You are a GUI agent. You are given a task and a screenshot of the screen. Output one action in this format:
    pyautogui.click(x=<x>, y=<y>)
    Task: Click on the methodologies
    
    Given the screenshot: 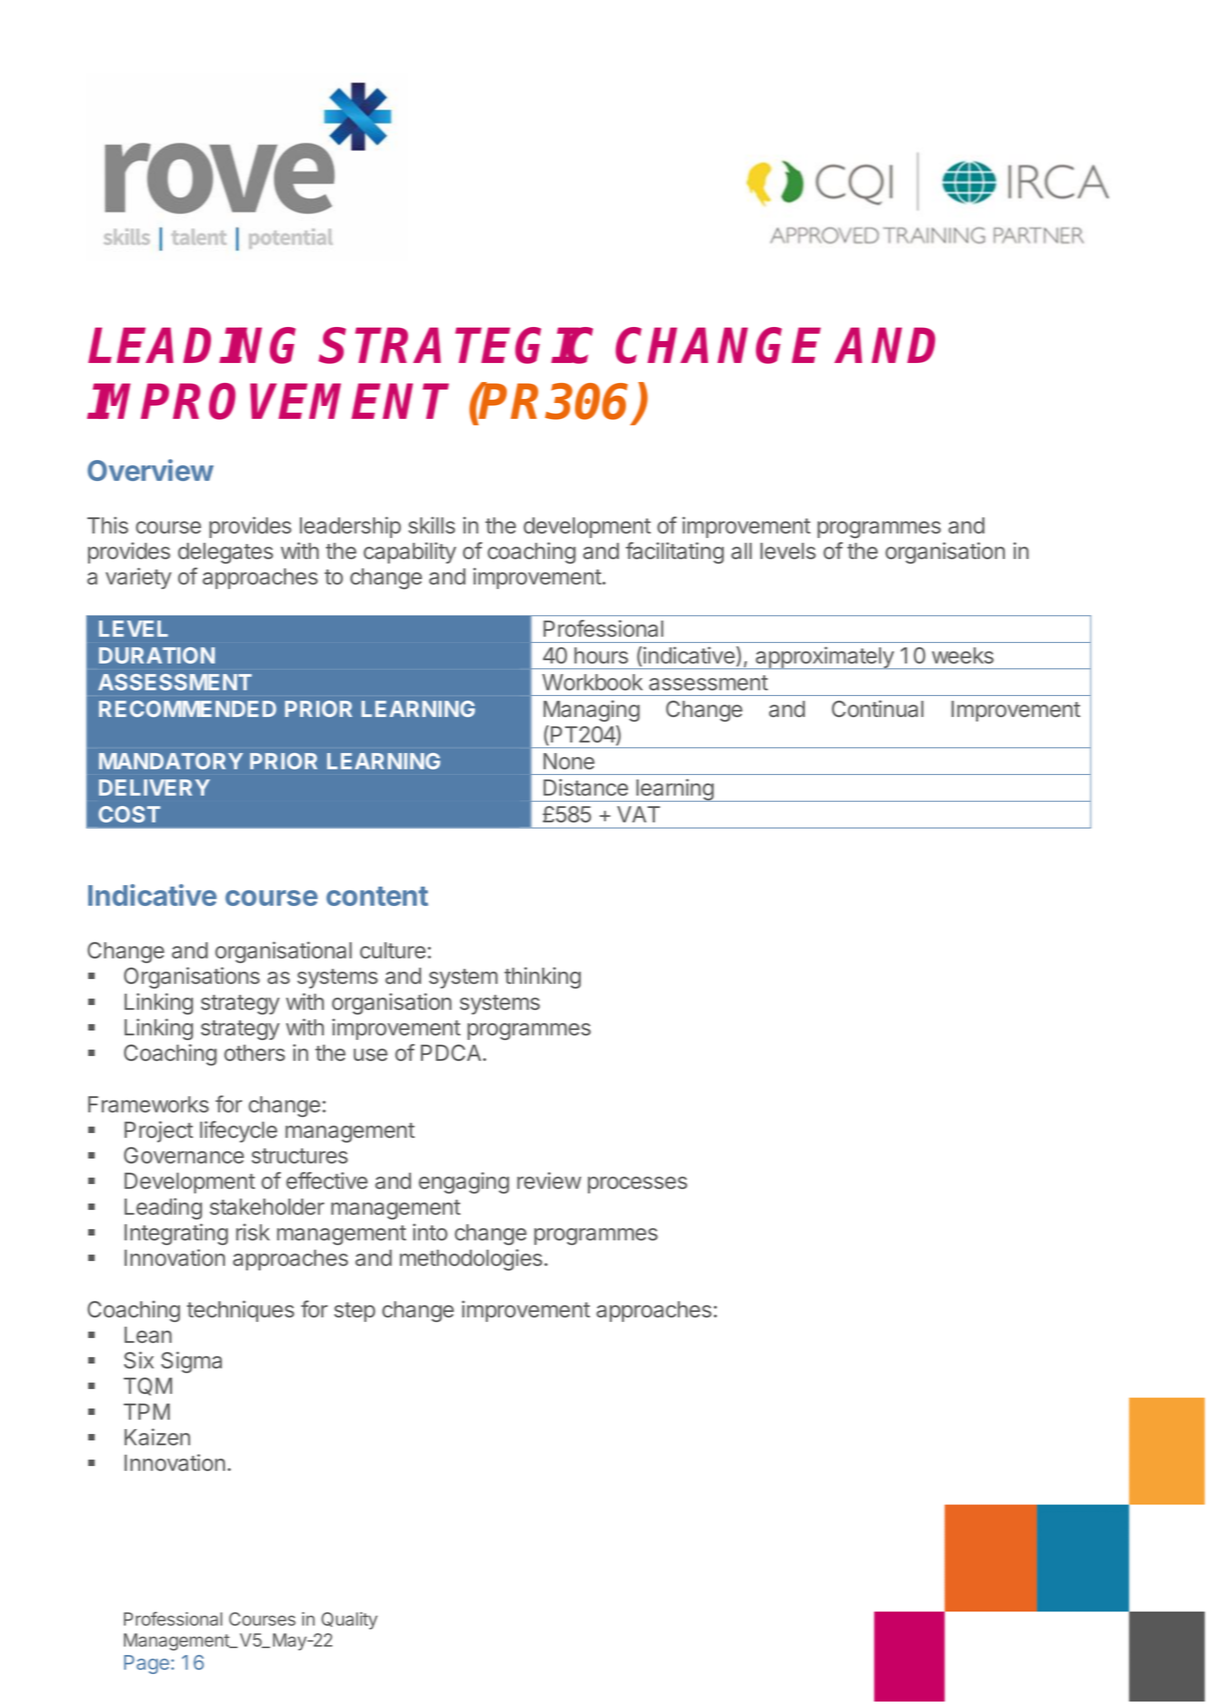 What is the action you would take?
    pyautogui.click(x=471, y=1260)
